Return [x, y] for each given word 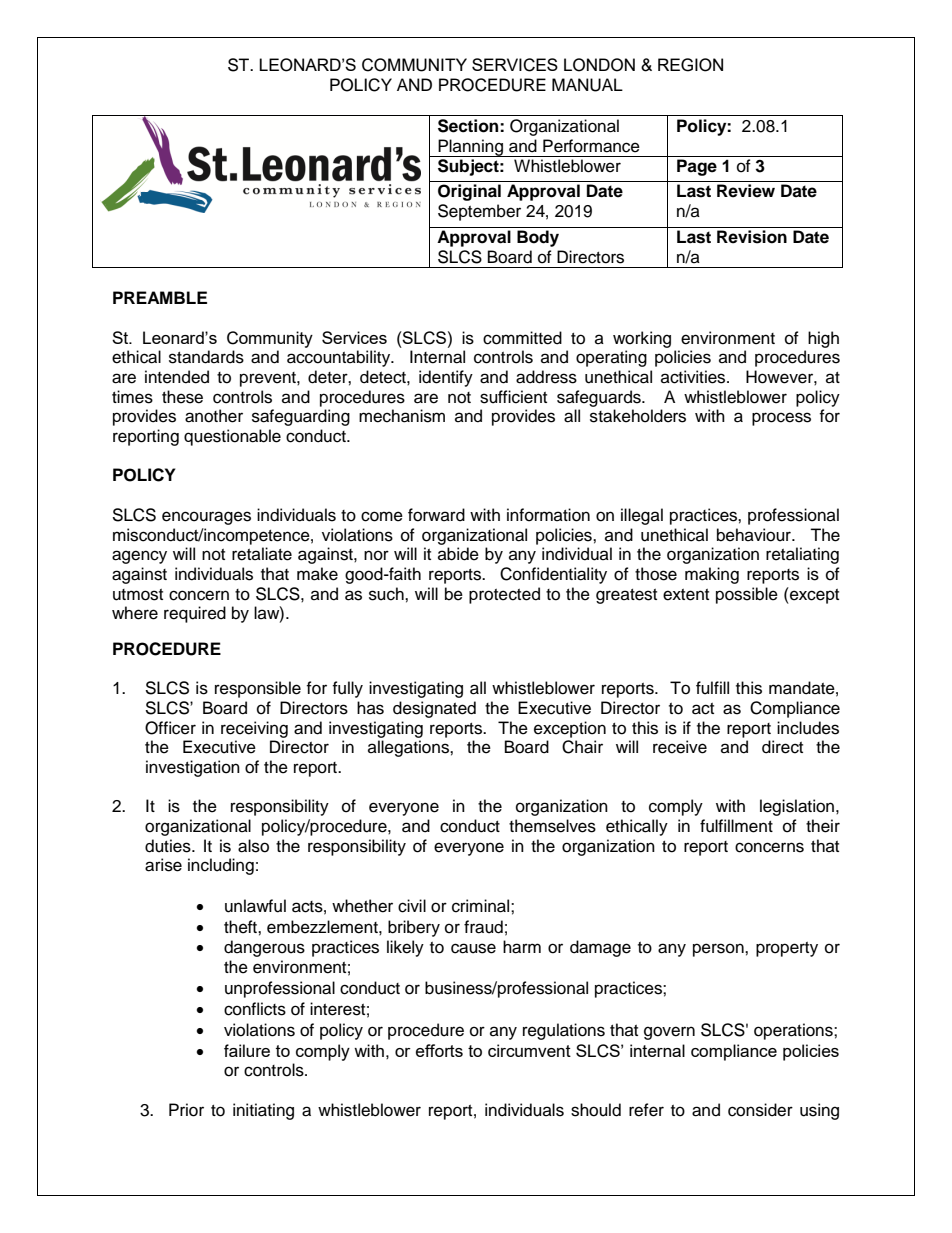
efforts [439, 1050]
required [195, 614]
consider [760, 1110]
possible [747, 595]
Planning [470, 148]
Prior [186, 1110]
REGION [690, 65]
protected [504, 595]
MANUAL [587, 85]
